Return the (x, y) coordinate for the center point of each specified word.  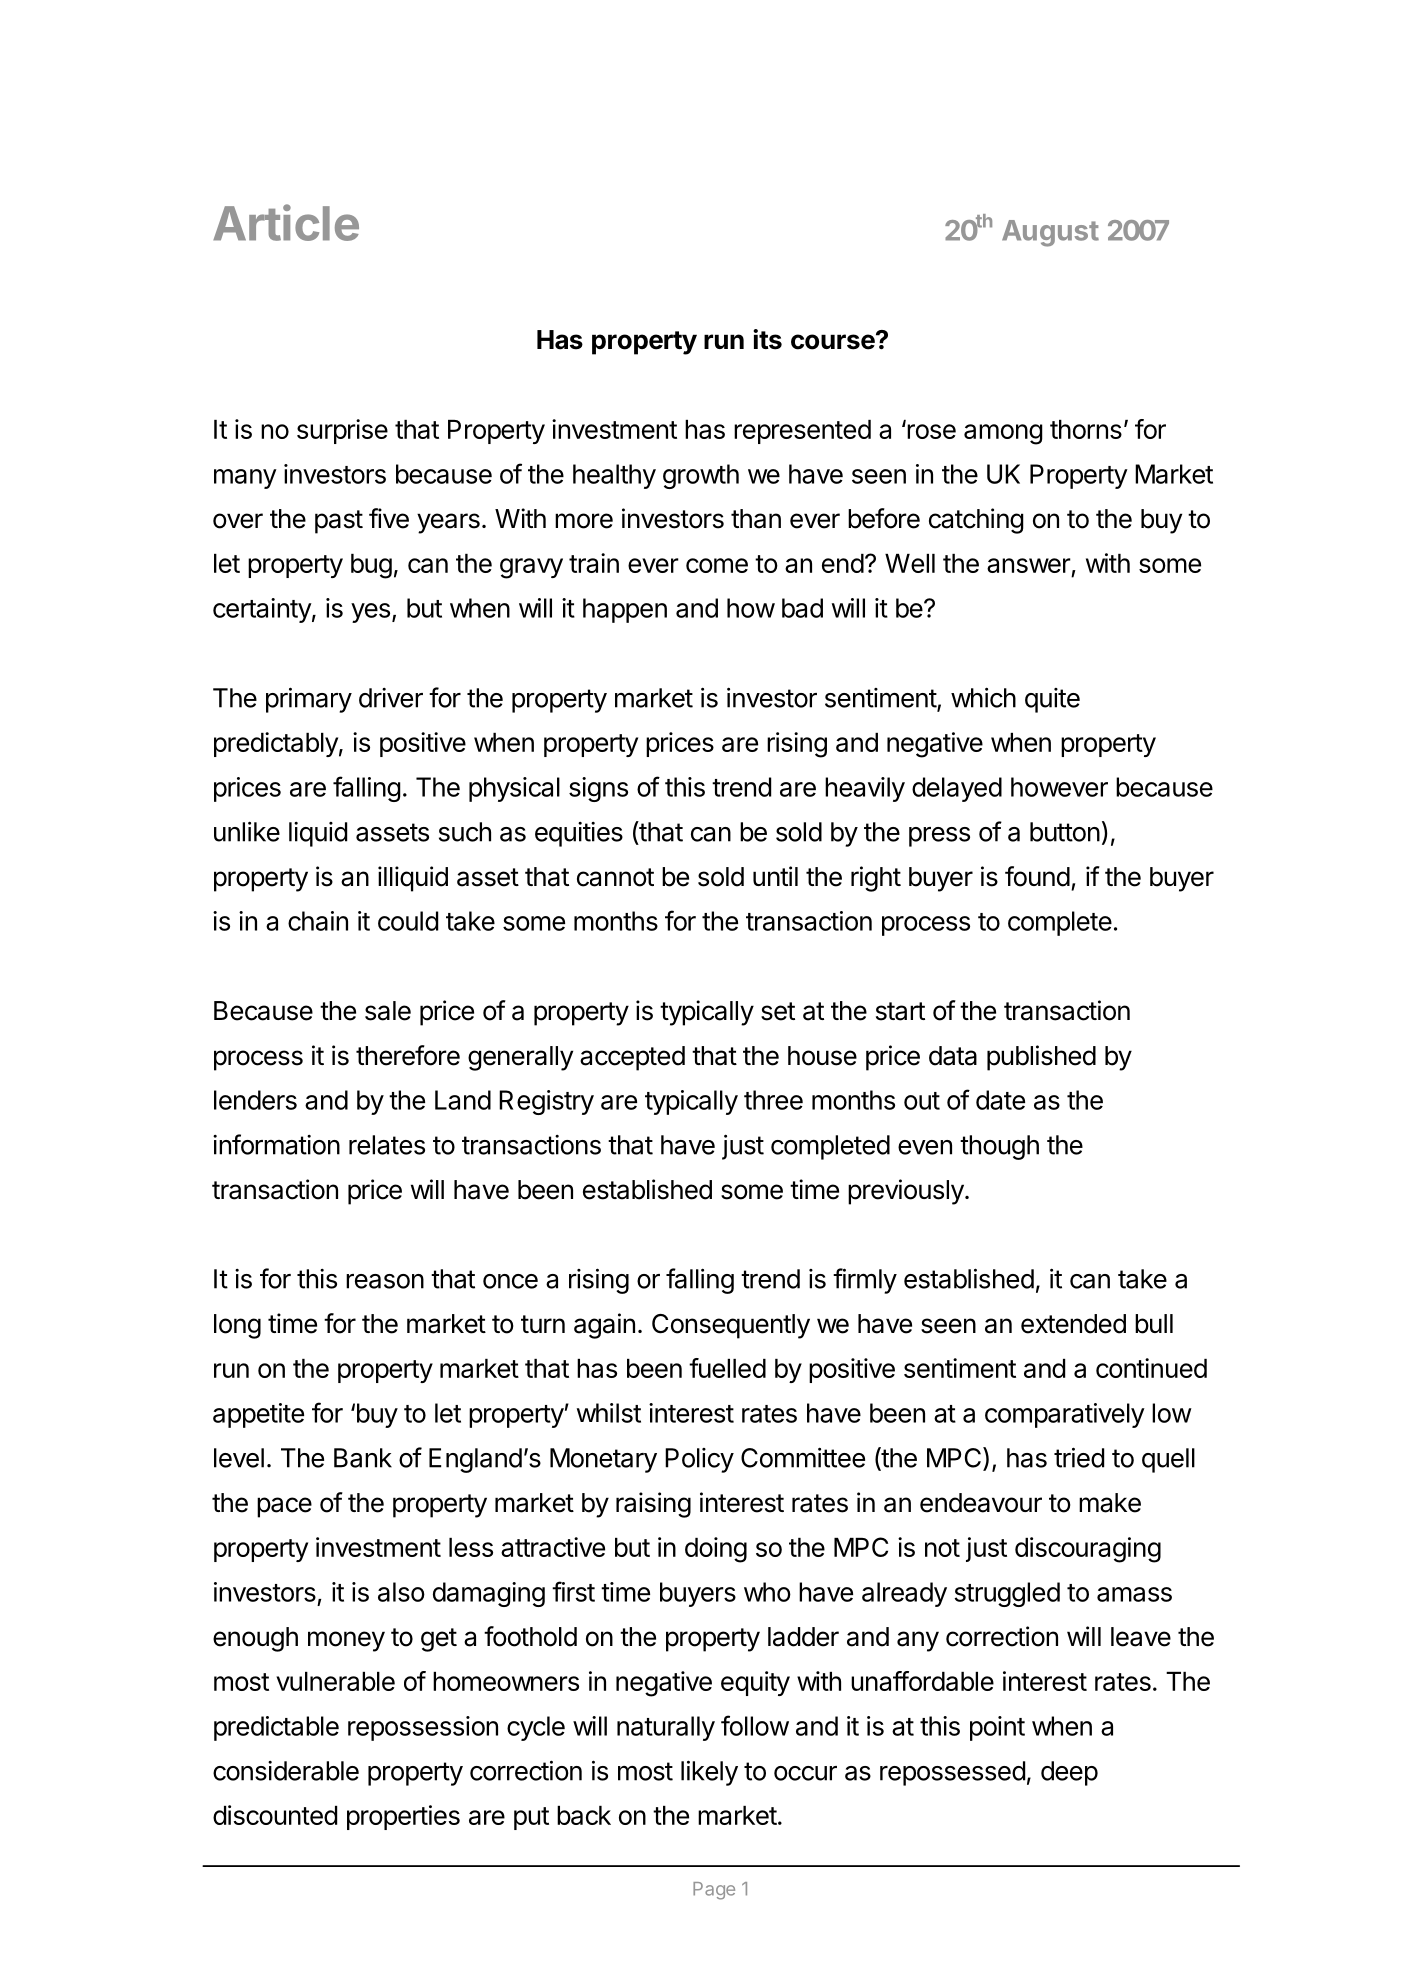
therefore (408, 1055)
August (1050, 233)
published (1041, 1058)
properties (403, 1817)
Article (286, 222)
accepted (632, 1058)
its (767, 339)
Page (714, 1891)
